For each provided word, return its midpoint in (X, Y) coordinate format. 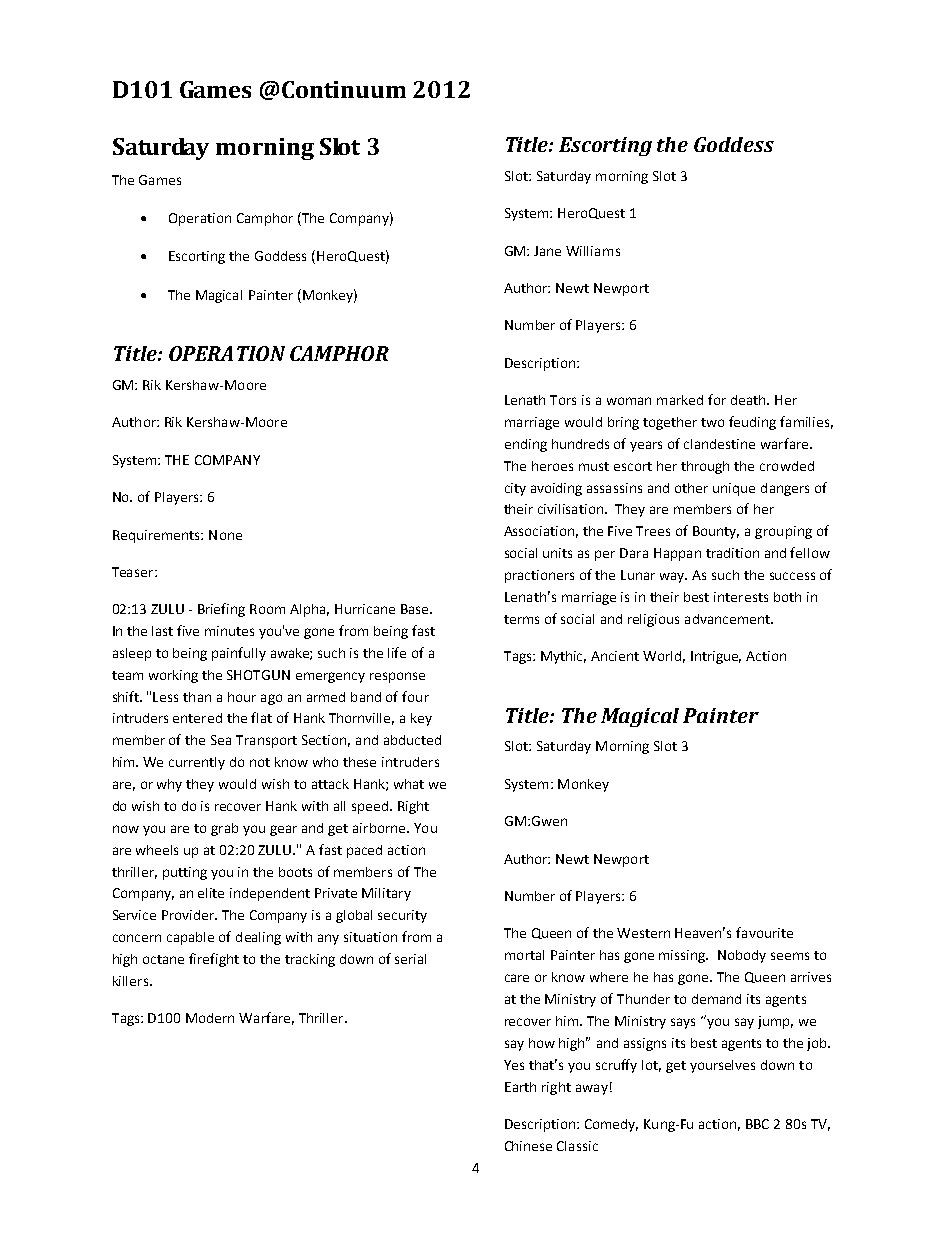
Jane (547, 251)
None (225, 535)
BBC (757, 1124)
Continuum (344, 89)
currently (197, 763)
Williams (593, 251)
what (409, 784)
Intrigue (716, 657)
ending (526, 445)
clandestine (719, 444)
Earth (520, 1087)
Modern (210, 1018)
